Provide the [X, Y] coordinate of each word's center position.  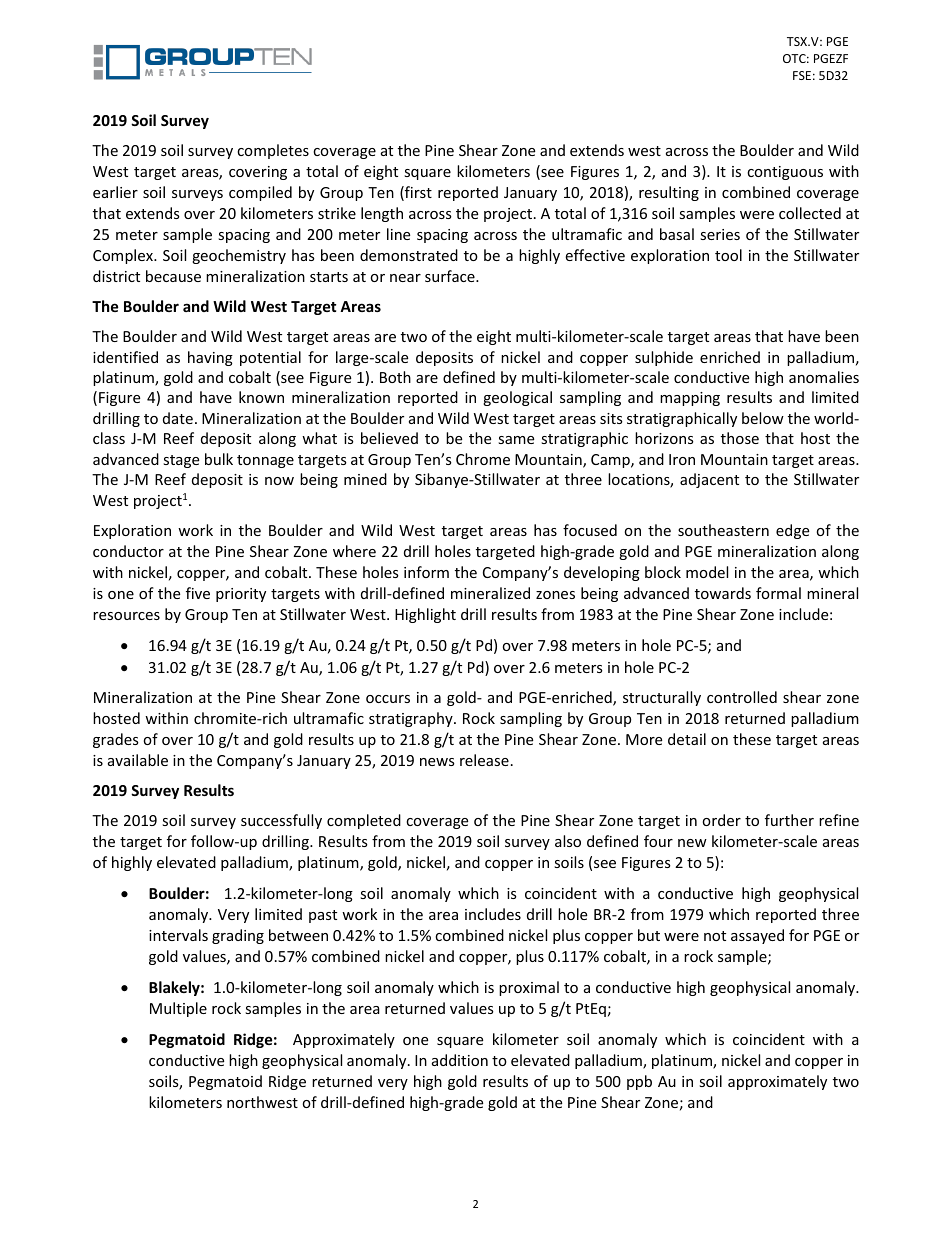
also [568, 841]
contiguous [785, 173]
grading [238, 936]
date [178, 418]
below [763, 418]
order [721, 820]
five [198, 593]
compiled [260, 193]
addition [460, 1060]
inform [426, 572]
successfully [281, 821]
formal [778, 593]
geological [517, 398]
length [382, 214]
